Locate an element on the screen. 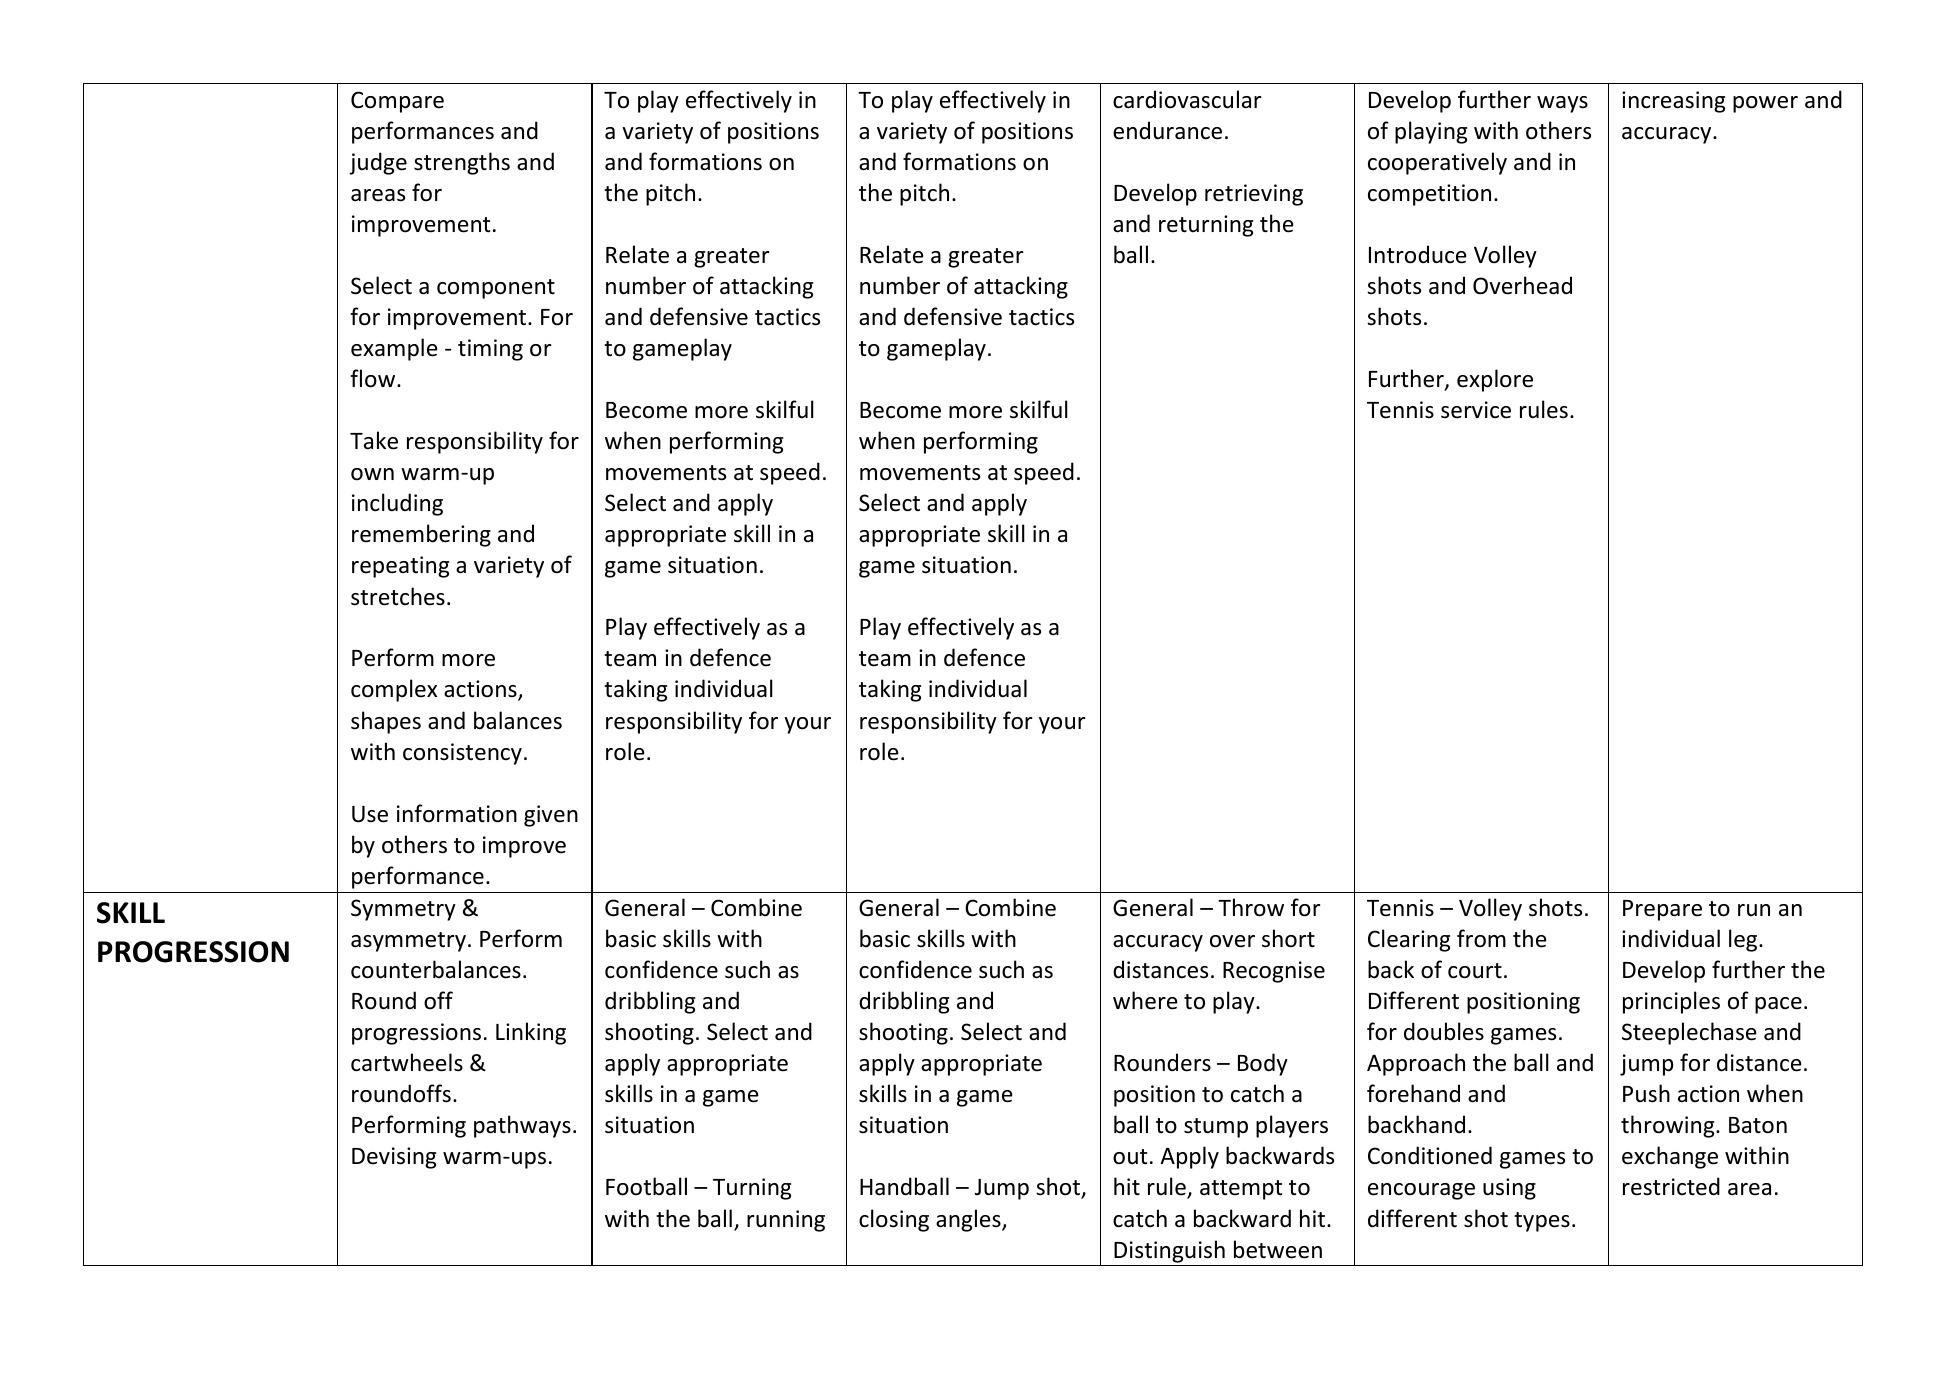 This screenshot has height=1376, width=1946. Prepare is located at coordinates (1662, 910).
